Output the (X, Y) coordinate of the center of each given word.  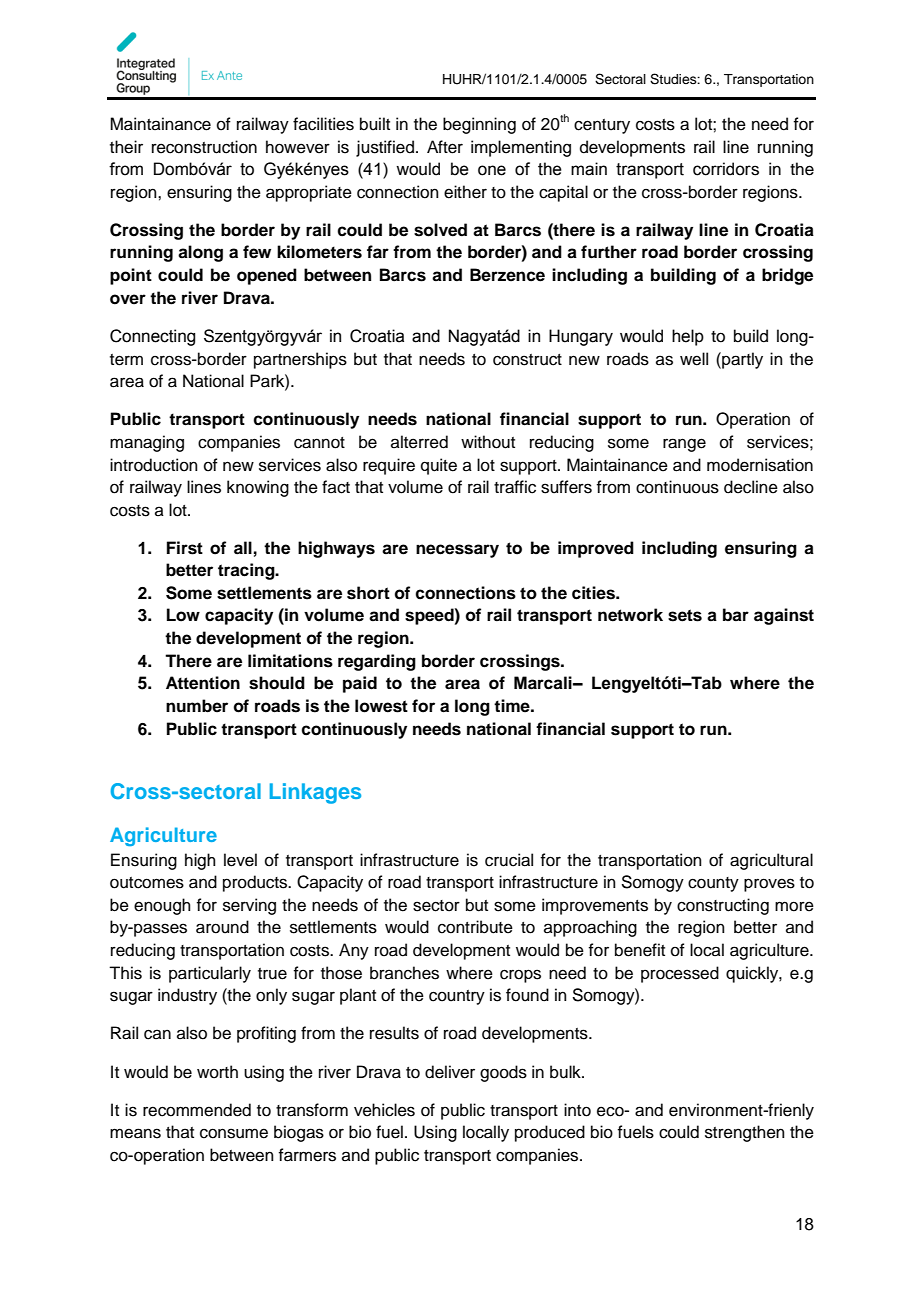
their (126, 147)
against (784, 616)
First (185, 548)
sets (685, 615)
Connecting (152, 337)
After (445, 147)
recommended (197, 1110)
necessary (457, 551)
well (694, 359)
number (197, 706)
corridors (726, 169)
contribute (475, 927)
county (713, 884)
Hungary (581, 337)
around (222, 927)
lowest (381, 706)
